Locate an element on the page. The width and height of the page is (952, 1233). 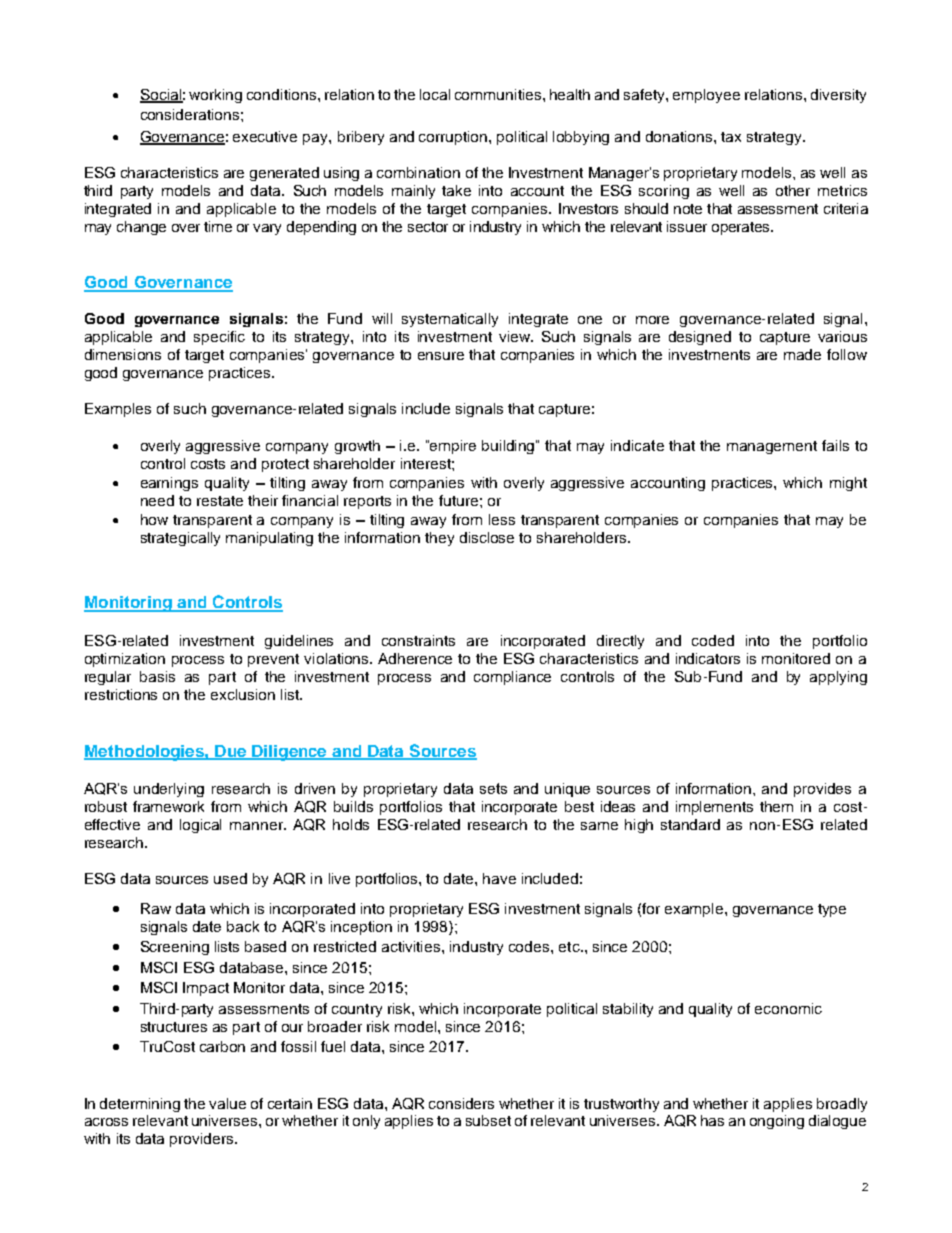
coded is located at coordinates (713, 640).
